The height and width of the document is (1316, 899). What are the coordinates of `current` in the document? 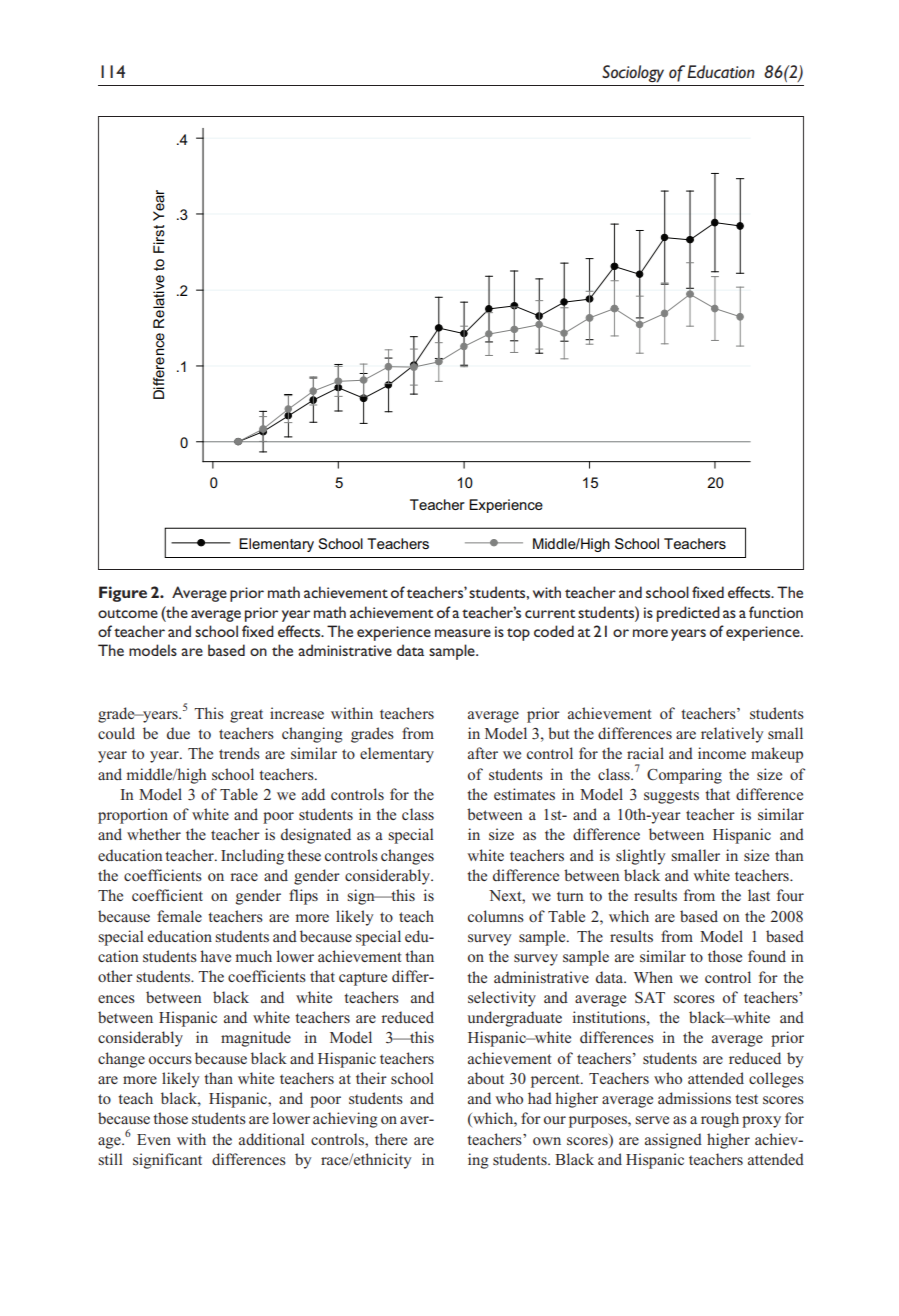 It's located at (550, 613).
